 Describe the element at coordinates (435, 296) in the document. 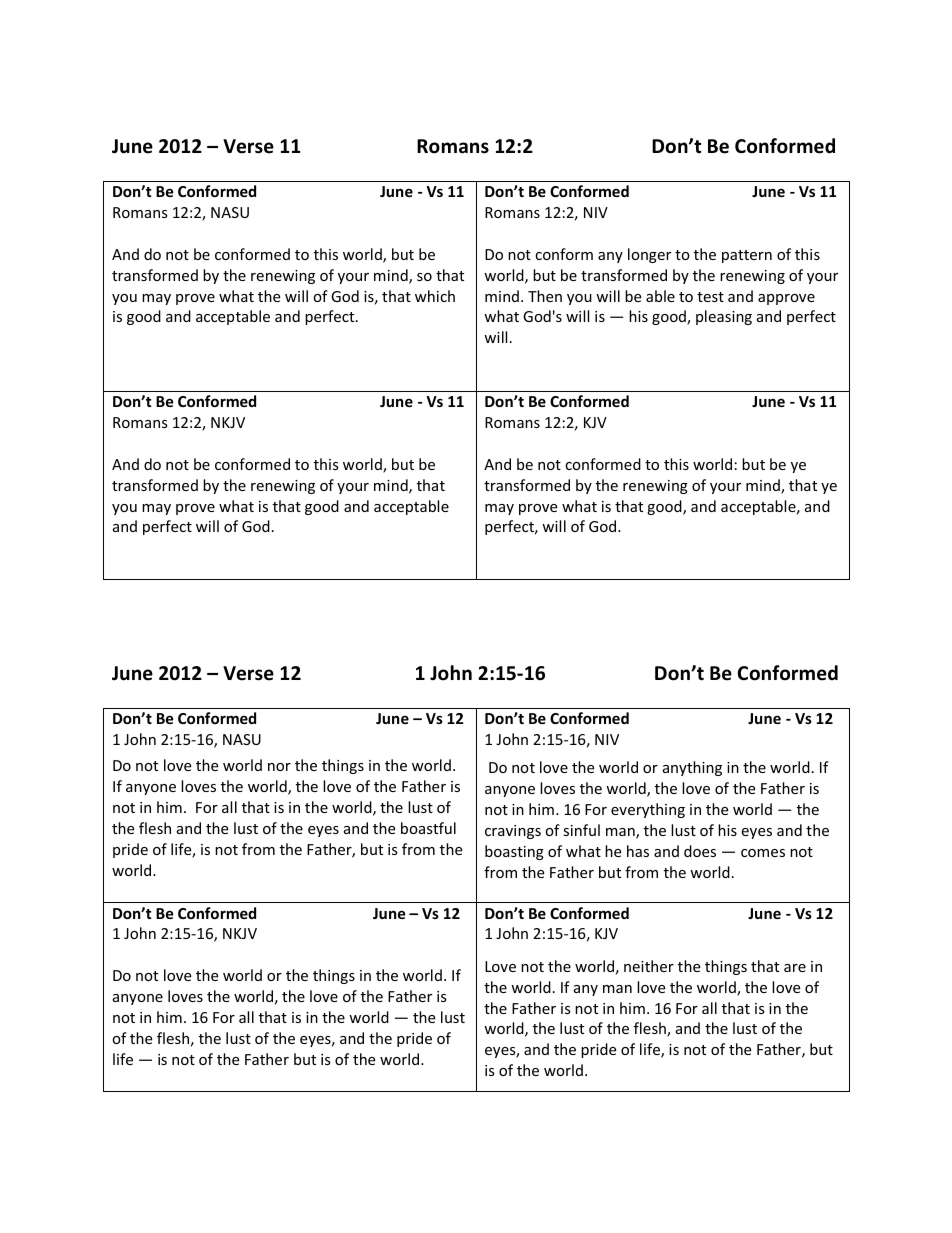

I see `which` at that location.
